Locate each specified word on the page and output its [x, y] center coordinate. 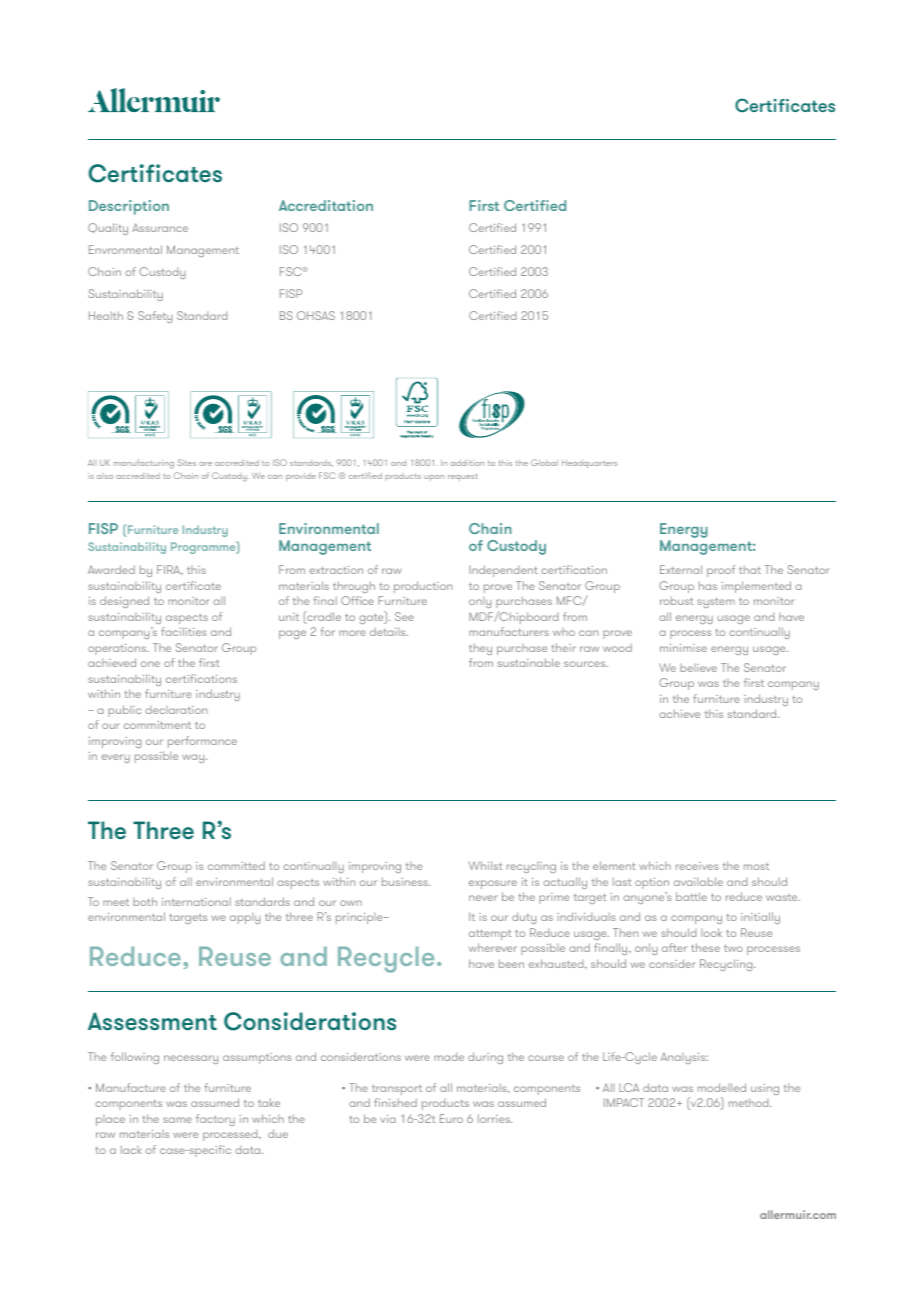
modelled [722, 1087]
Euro [451, 1118]
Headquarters [589, 464]
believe [698, 668]
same [177, 1120]
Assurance [160, 227]
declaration [176, 710]
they [480, 649]
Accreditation [326, 205]
